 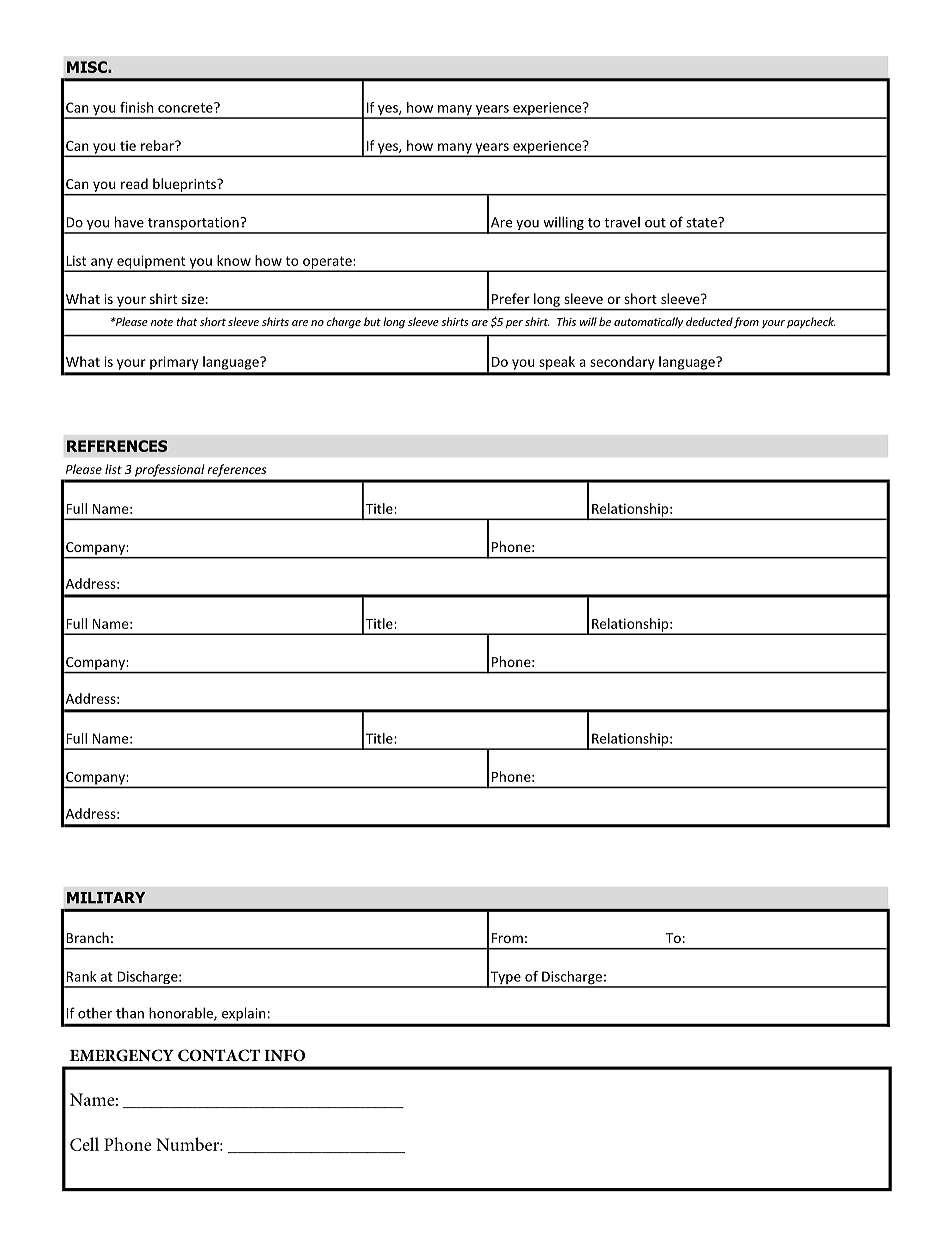 What do you see at coordinates (182, 1014) in the screenshot?
I see `honorable` at bounding box center [182, 1014].
